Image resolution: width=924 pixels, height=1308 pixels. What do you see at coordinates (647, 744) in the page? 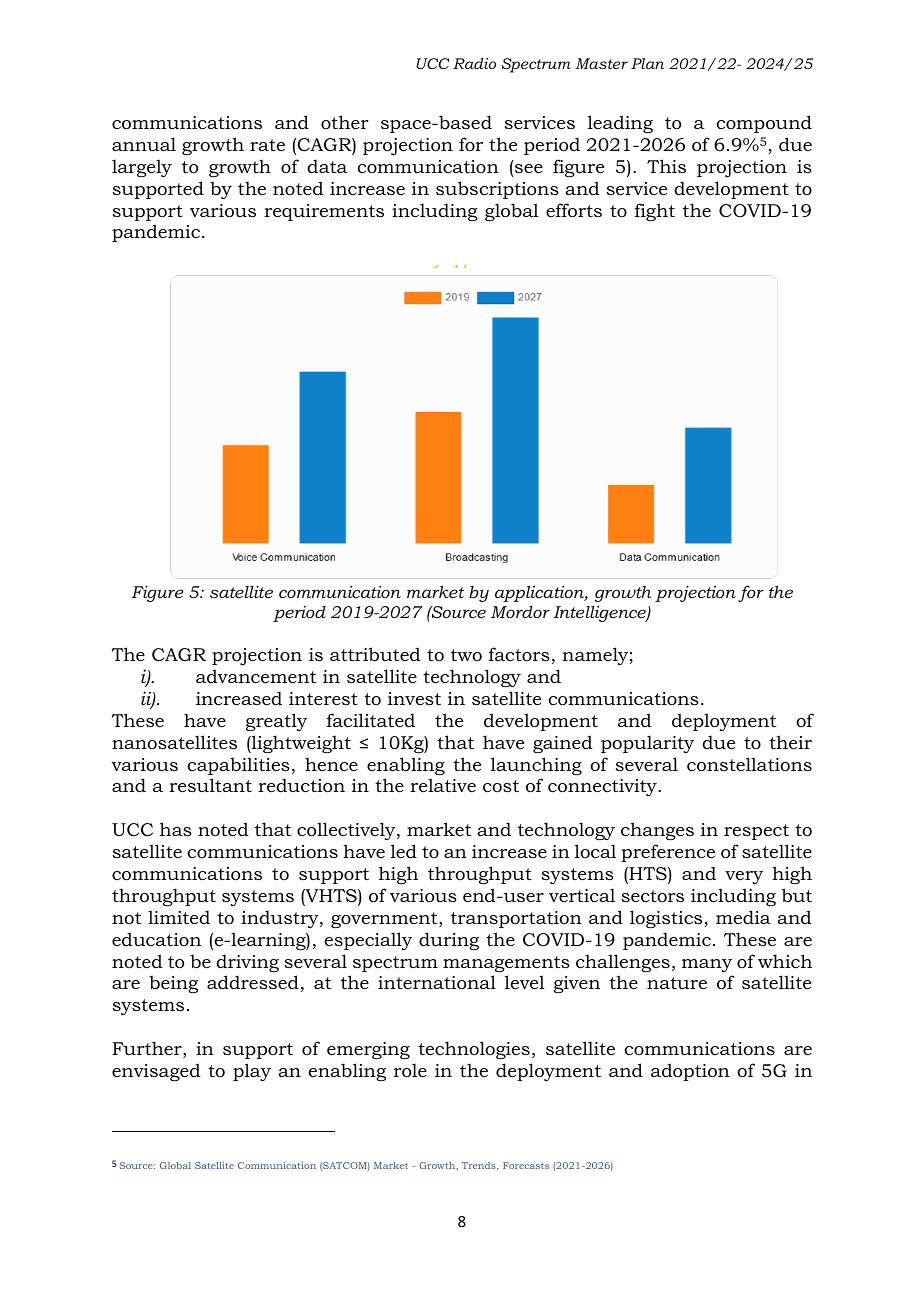
I see `popularity` at bounding box center [647, 744].
